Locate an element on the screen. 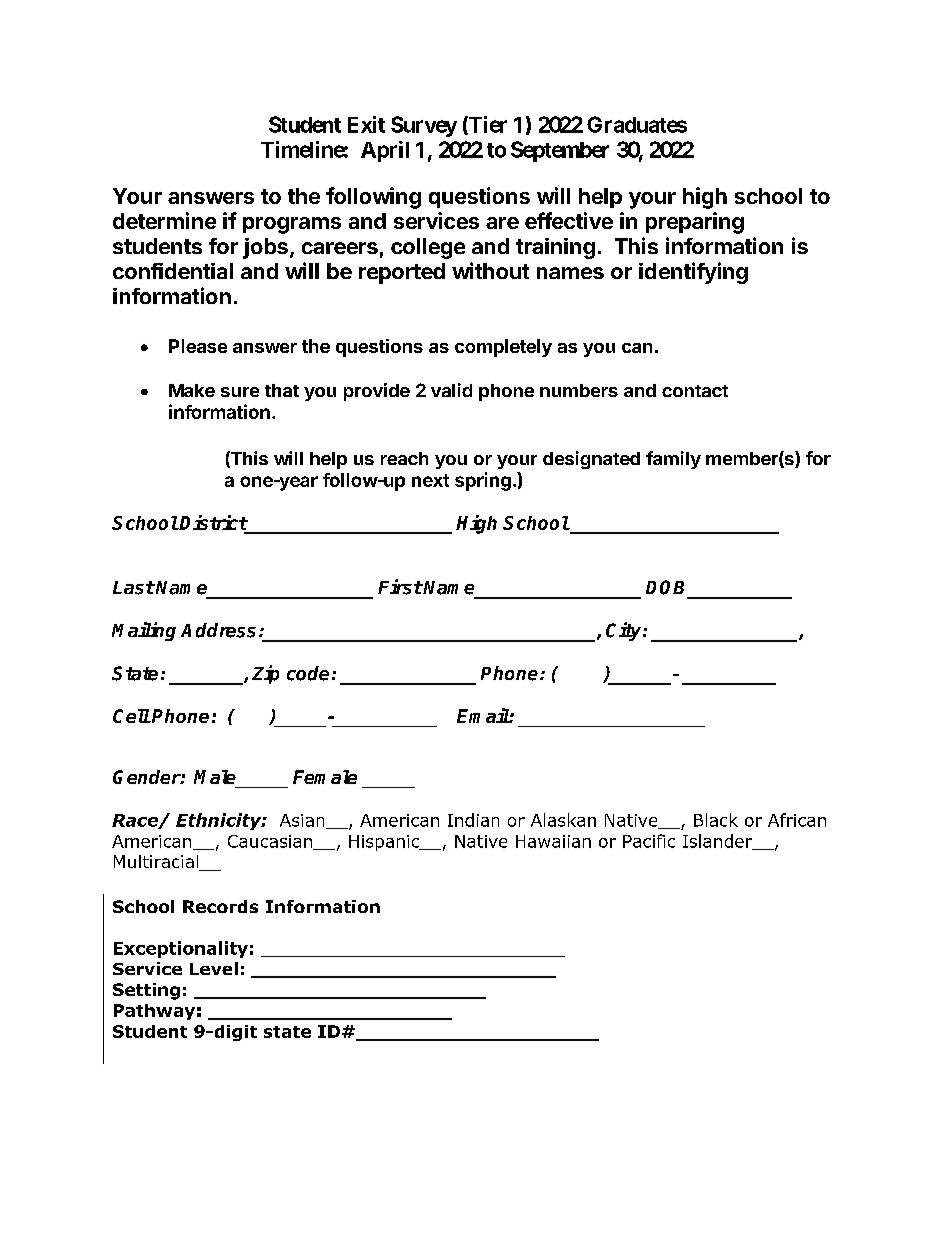 This screenshot has height=1233, width=952. Hawaiian is located at coordinates (553, 841).
